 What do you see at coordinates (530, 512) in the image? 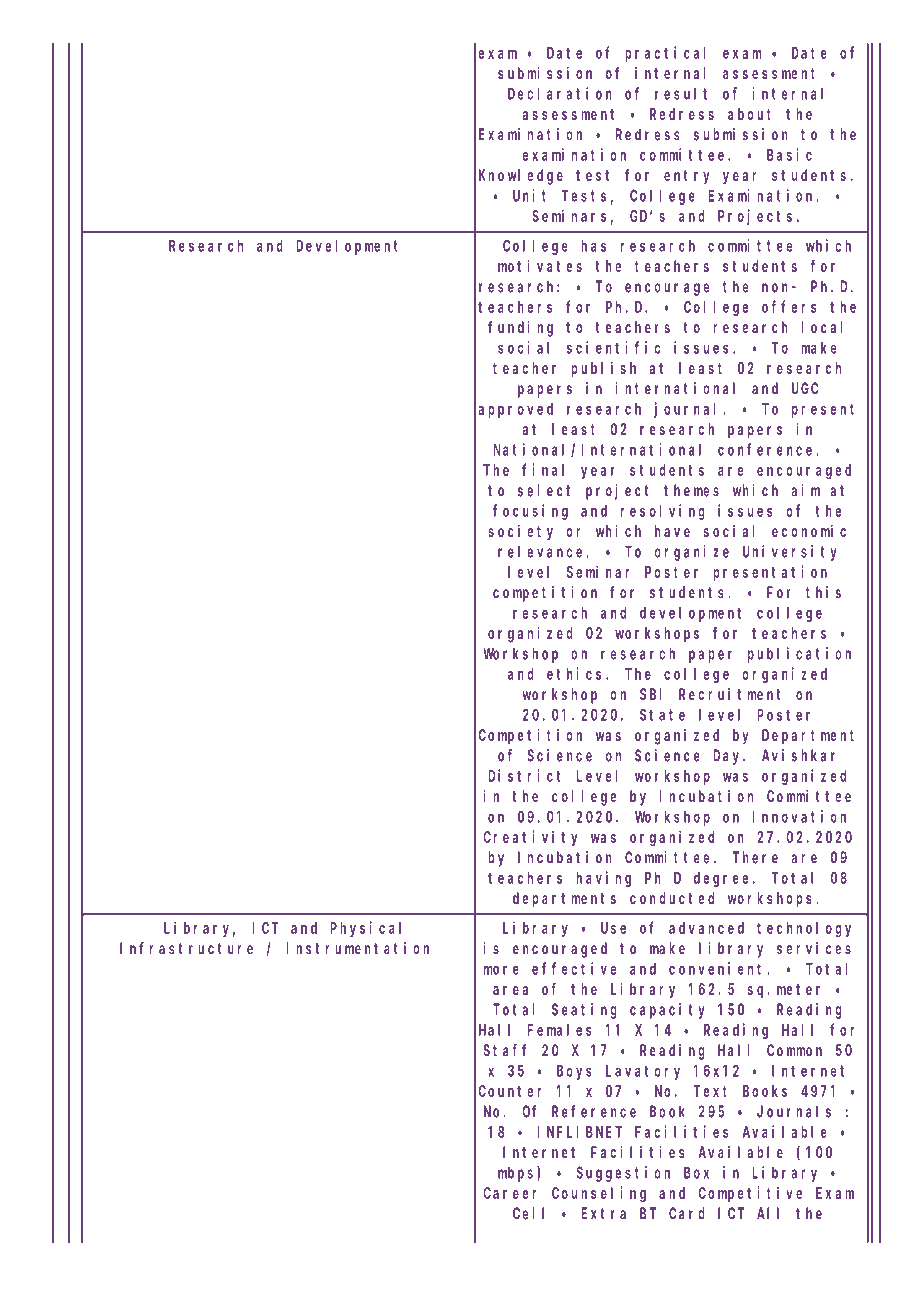
I see `focusing` at bounding box center [530, 512].
